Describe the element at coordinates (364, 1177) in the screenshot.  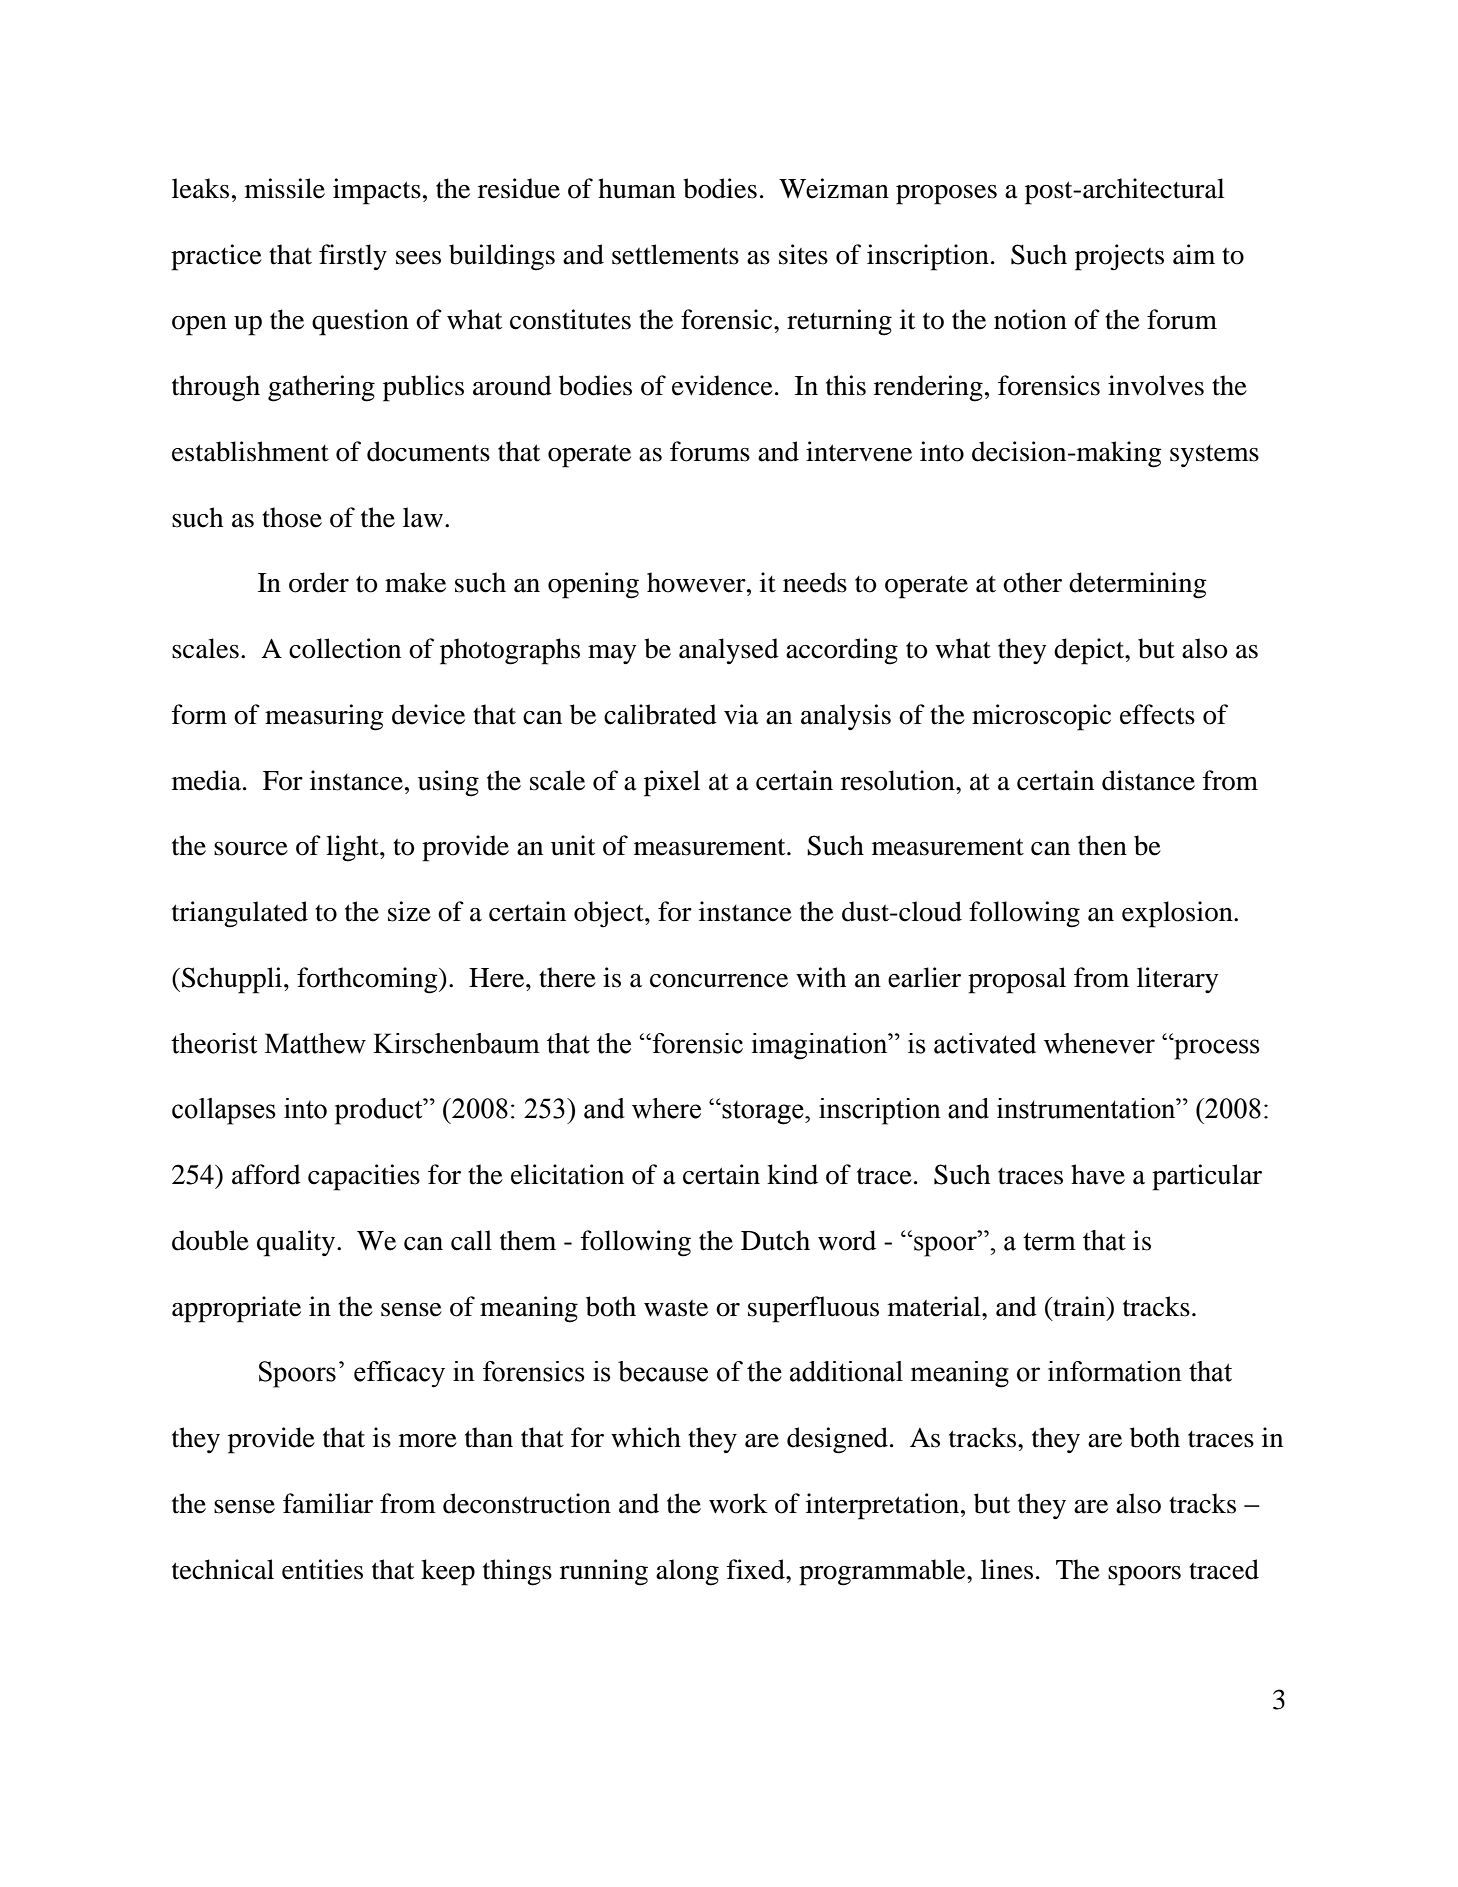
I see `capacities` at that location.
